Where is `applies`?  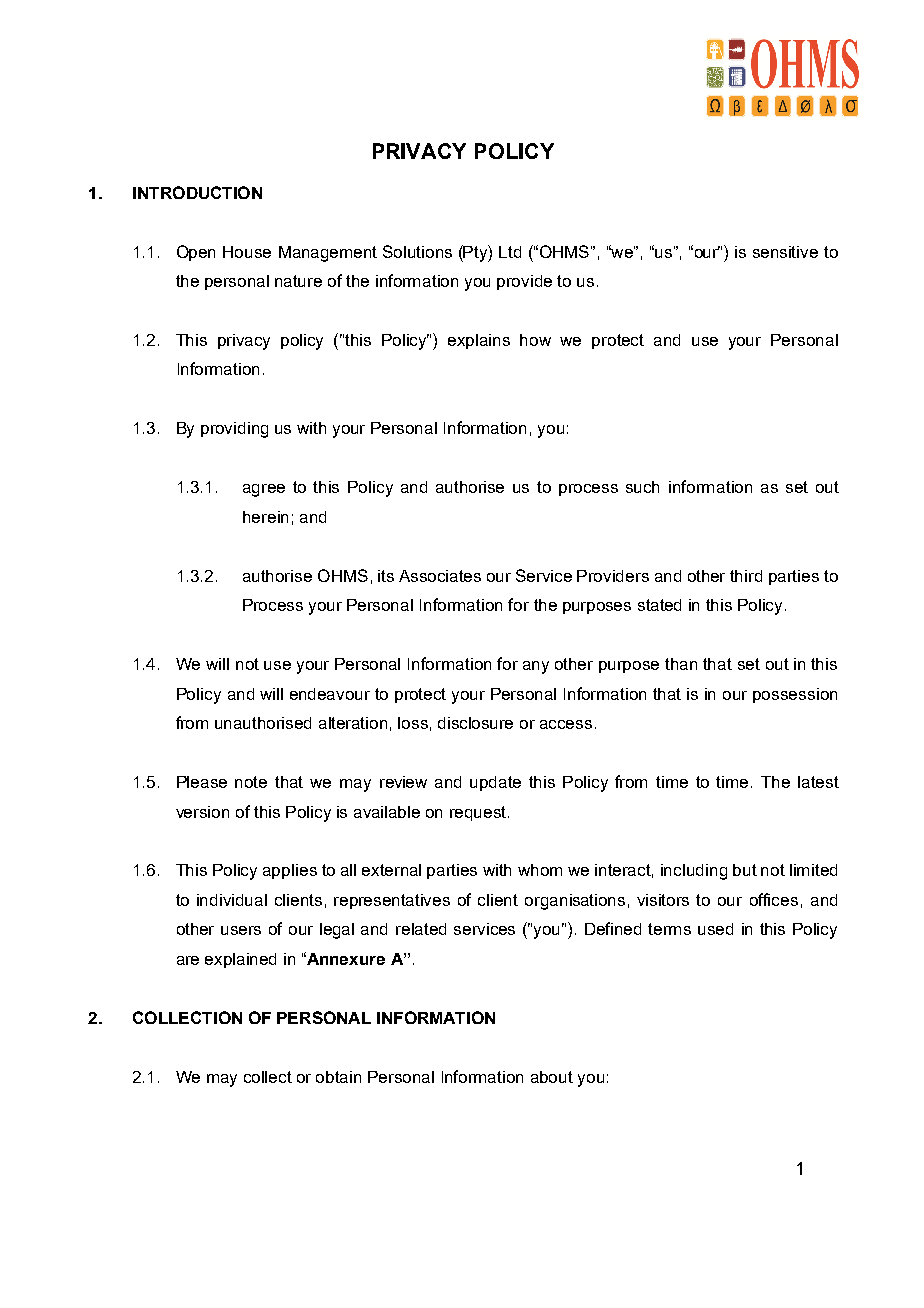
applies is located at coordinates (290, 871).
